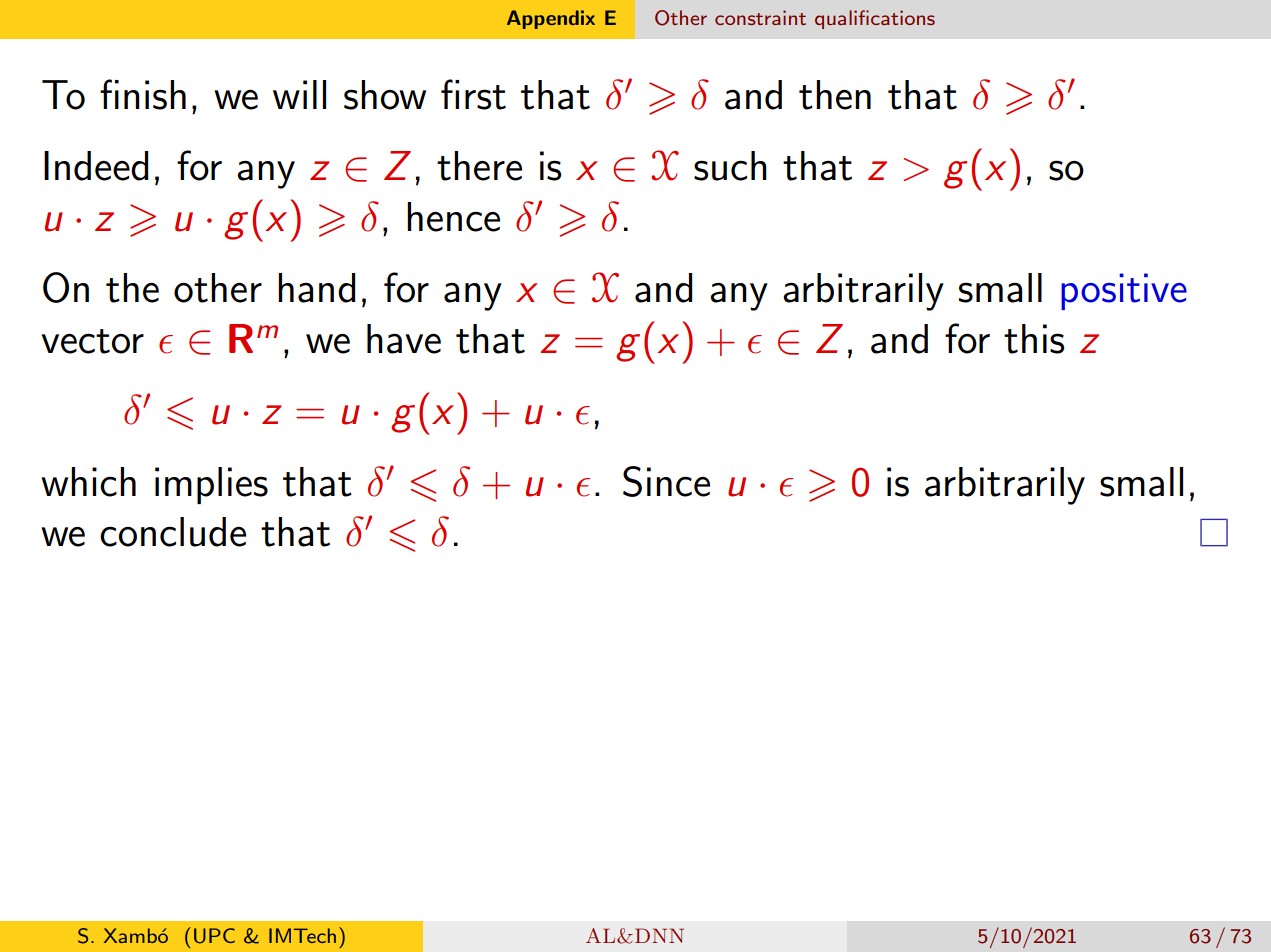 Image resolution: width=1271 pixels, height=952 pixels. What do you see at coordinates (214, 936) in the screenshot?
I see `UPC` at bounding box center [214, 936].
